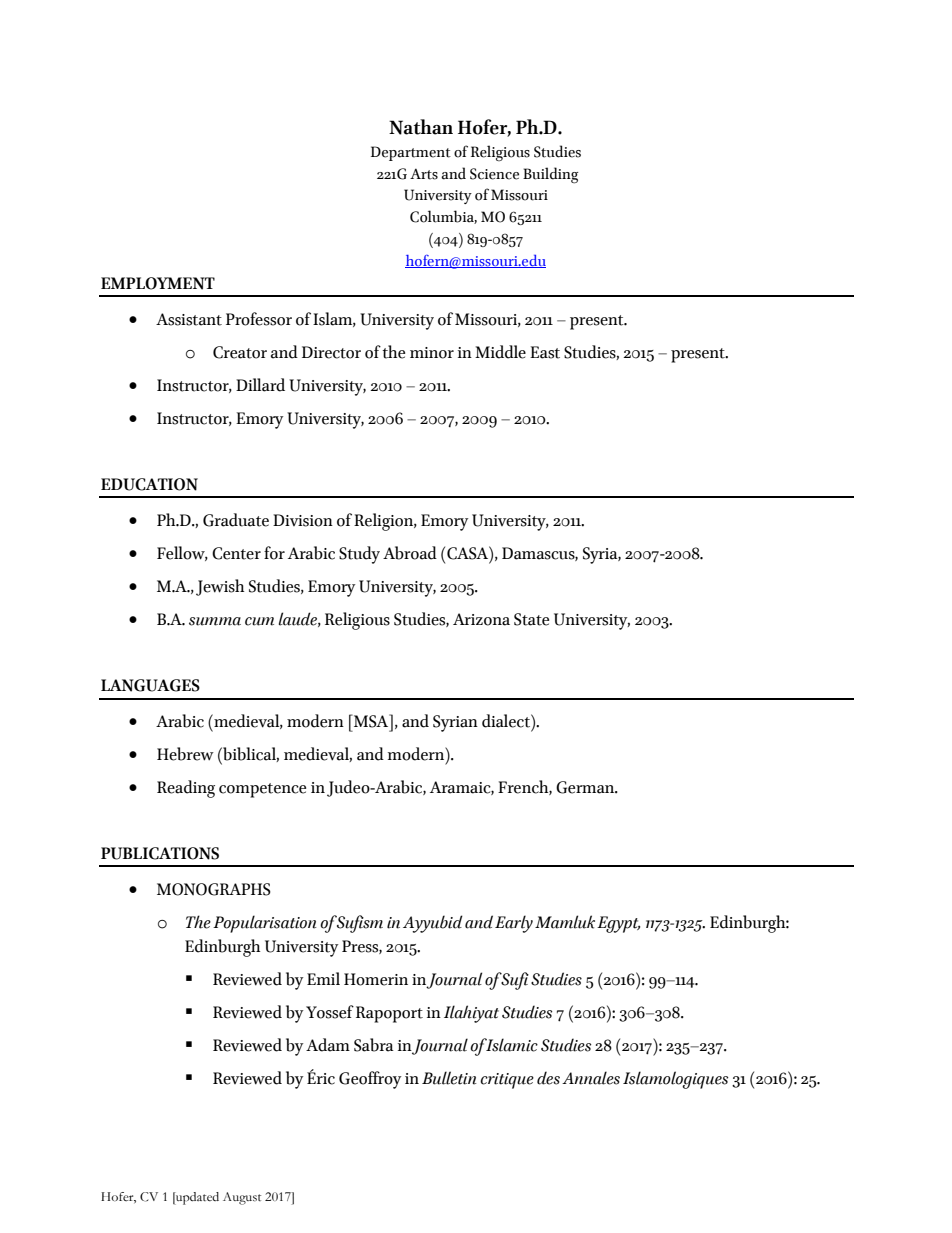 The height and width of the screenshot is (1233, 952). I want to click on State, so click(531, 619).
